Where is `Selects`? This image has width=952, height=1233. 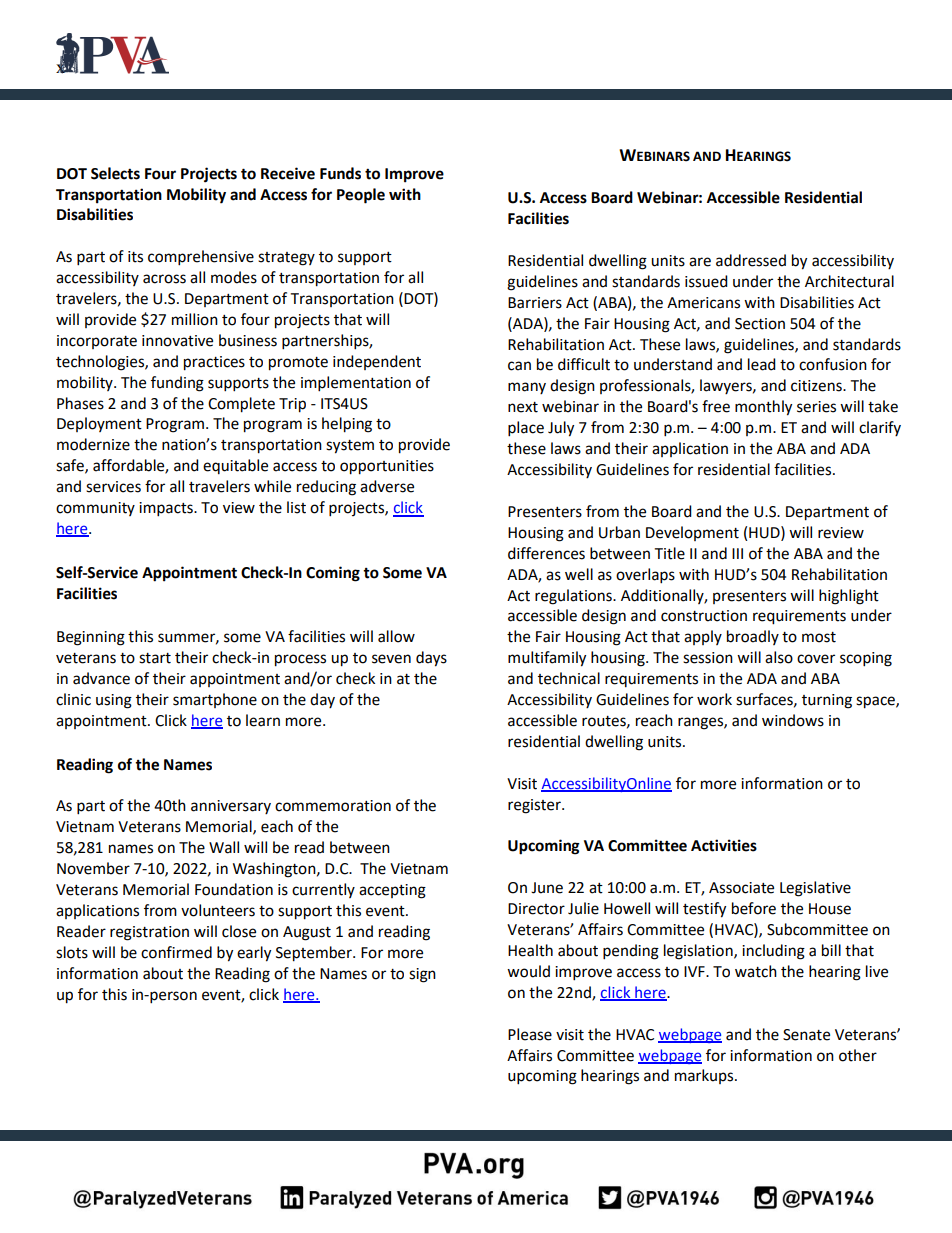
Selects is located at coordinates (115, 173).
